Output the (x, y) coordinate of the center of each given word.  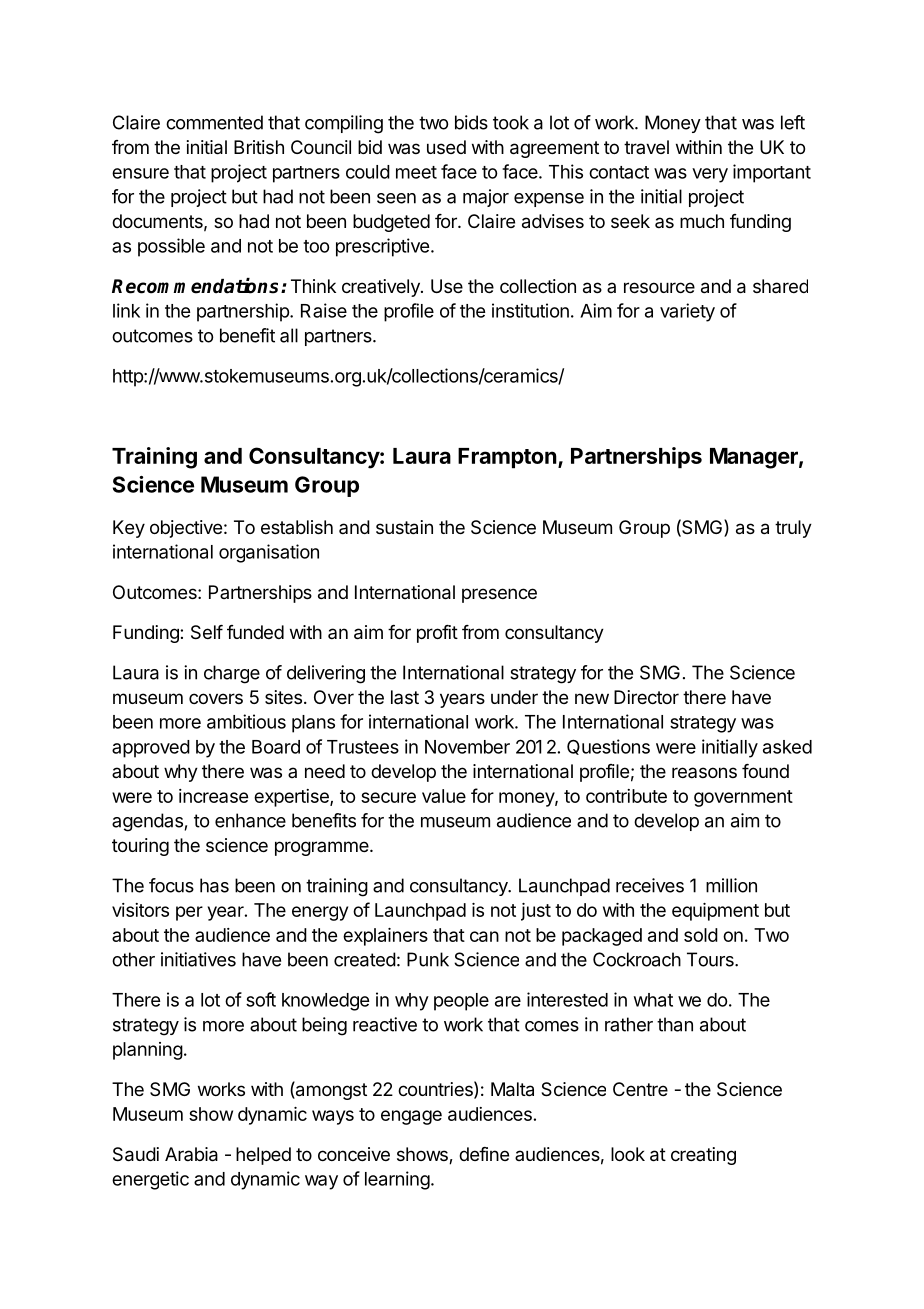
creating (703, 1156)
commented (214, 122)
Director (646, 697)
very (710, 175)
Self (207, 632)
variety (687, 312)
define (484, 1154)
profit (437, 634)
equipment (715, 912)
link (126, 310)
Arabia (191, 1154)
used (446, 147)
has (214, 885)
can (484, 936)
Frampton (507, 458)
